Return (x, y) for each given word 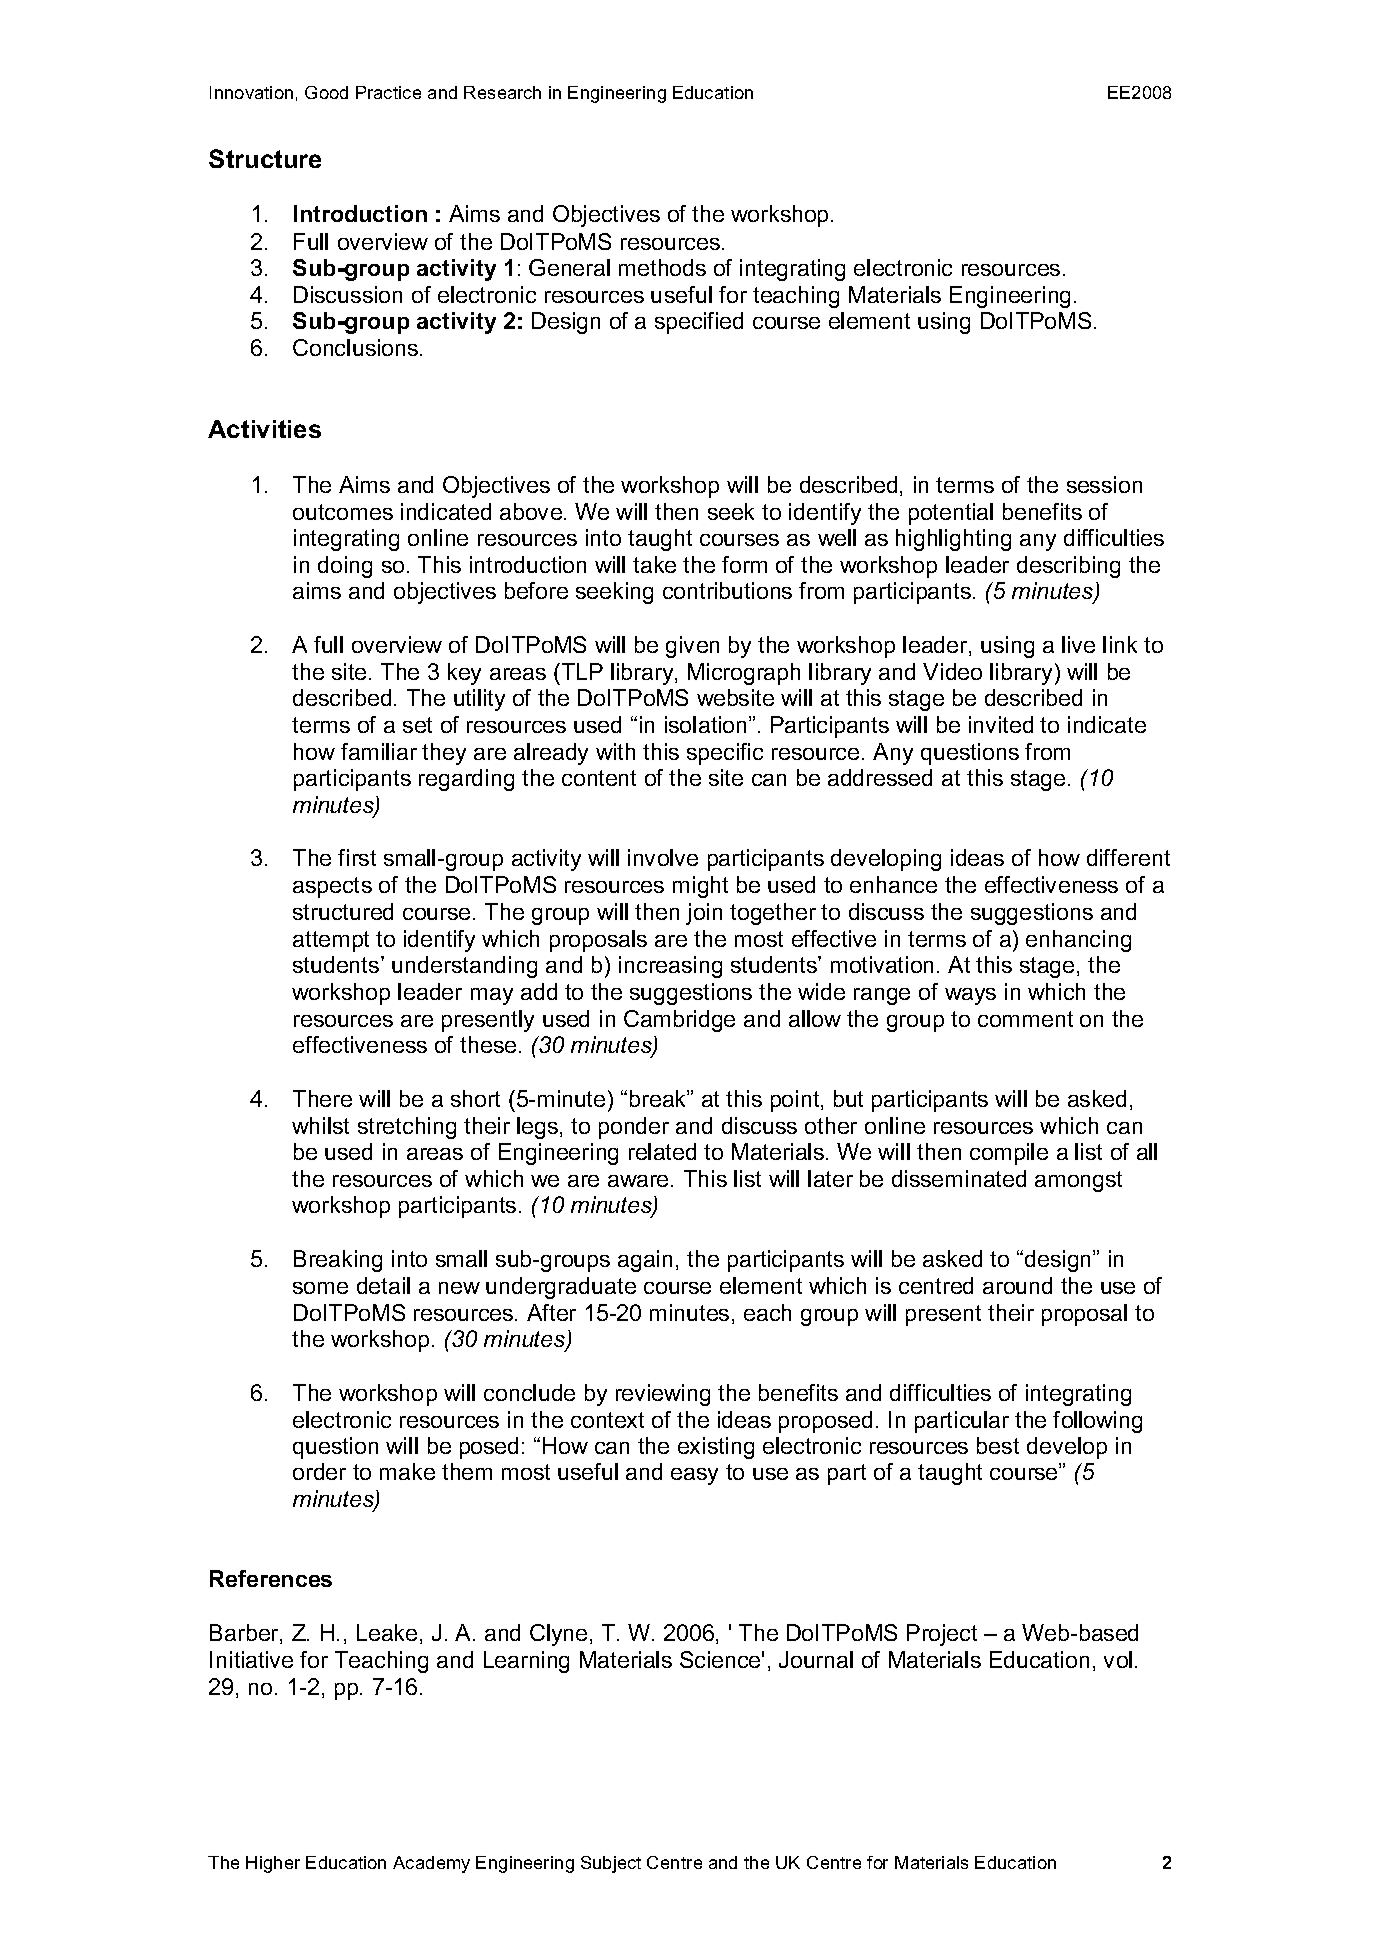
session (1104, 484)
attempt (331, 941)
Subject (611, 1864)
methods (662, 267)
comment (1025, 1019)
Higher (273, 1864)
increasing (670, 967)
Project (942, 1635)
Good (326, 92)
